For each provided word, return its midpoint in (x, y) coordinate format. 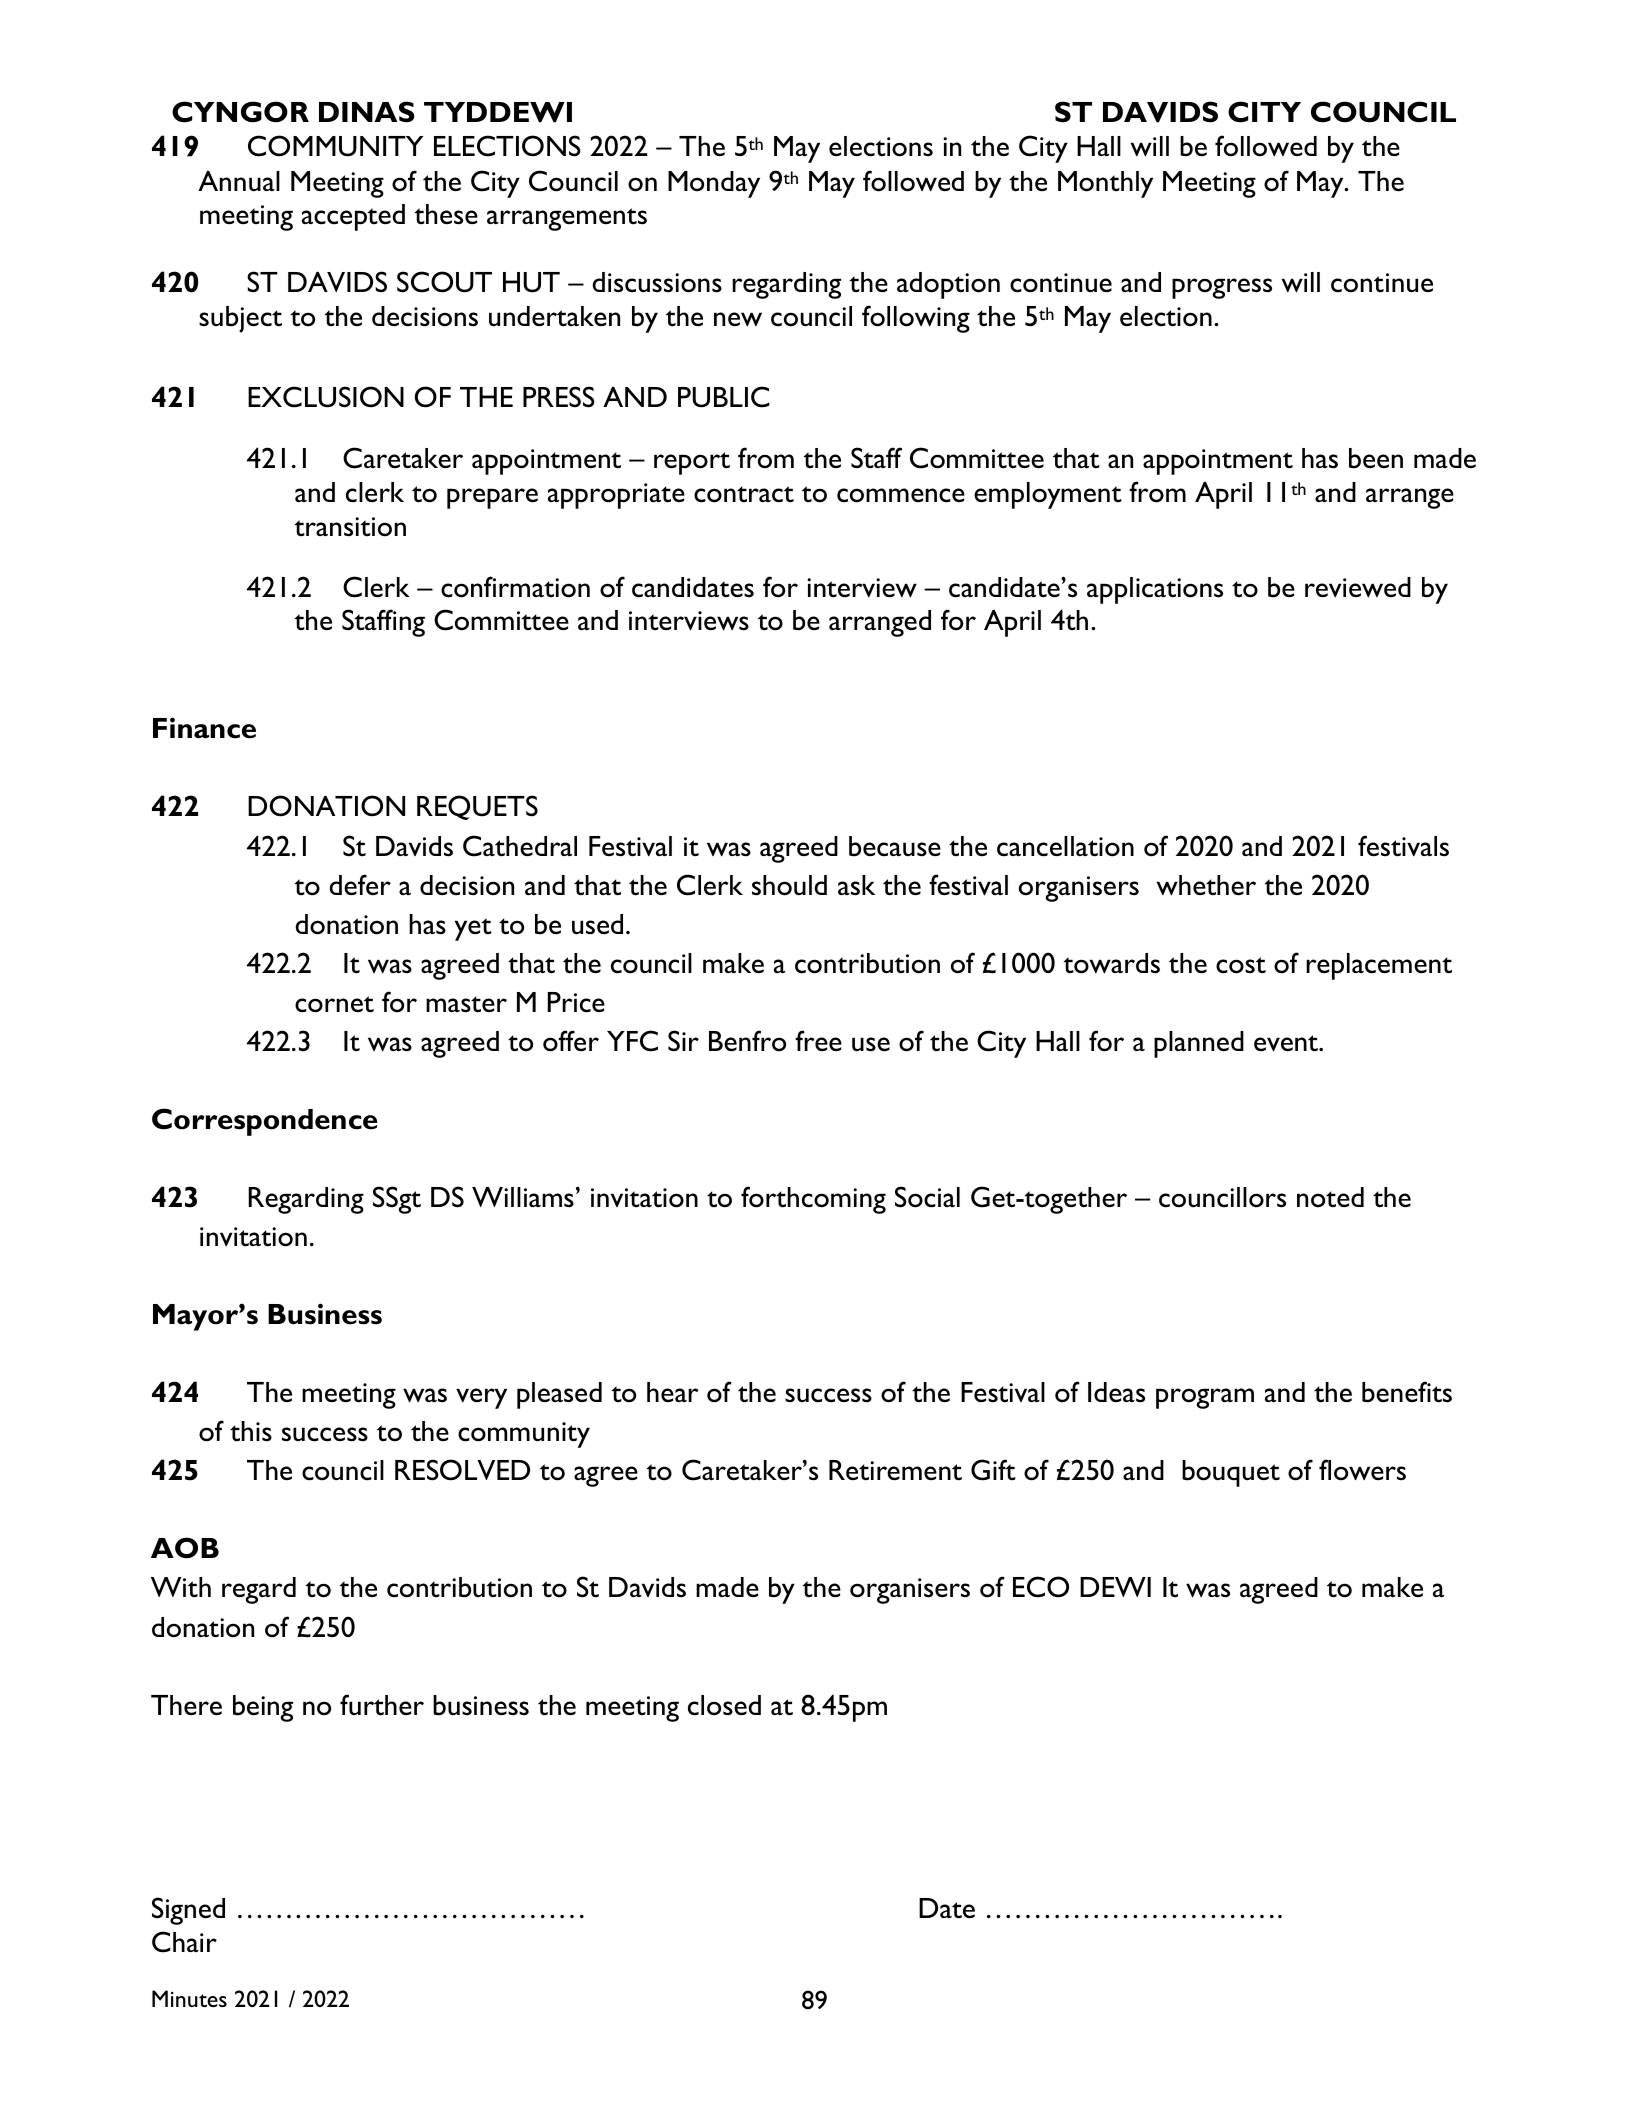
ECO (1041, 1587)
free (818, 1040)
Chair (184, 1942)
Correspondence (265, 1122)
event (1287, 1043)
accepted (353, 217)
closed (724, 1705)
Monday (714, 184)
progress (1222, 288)
